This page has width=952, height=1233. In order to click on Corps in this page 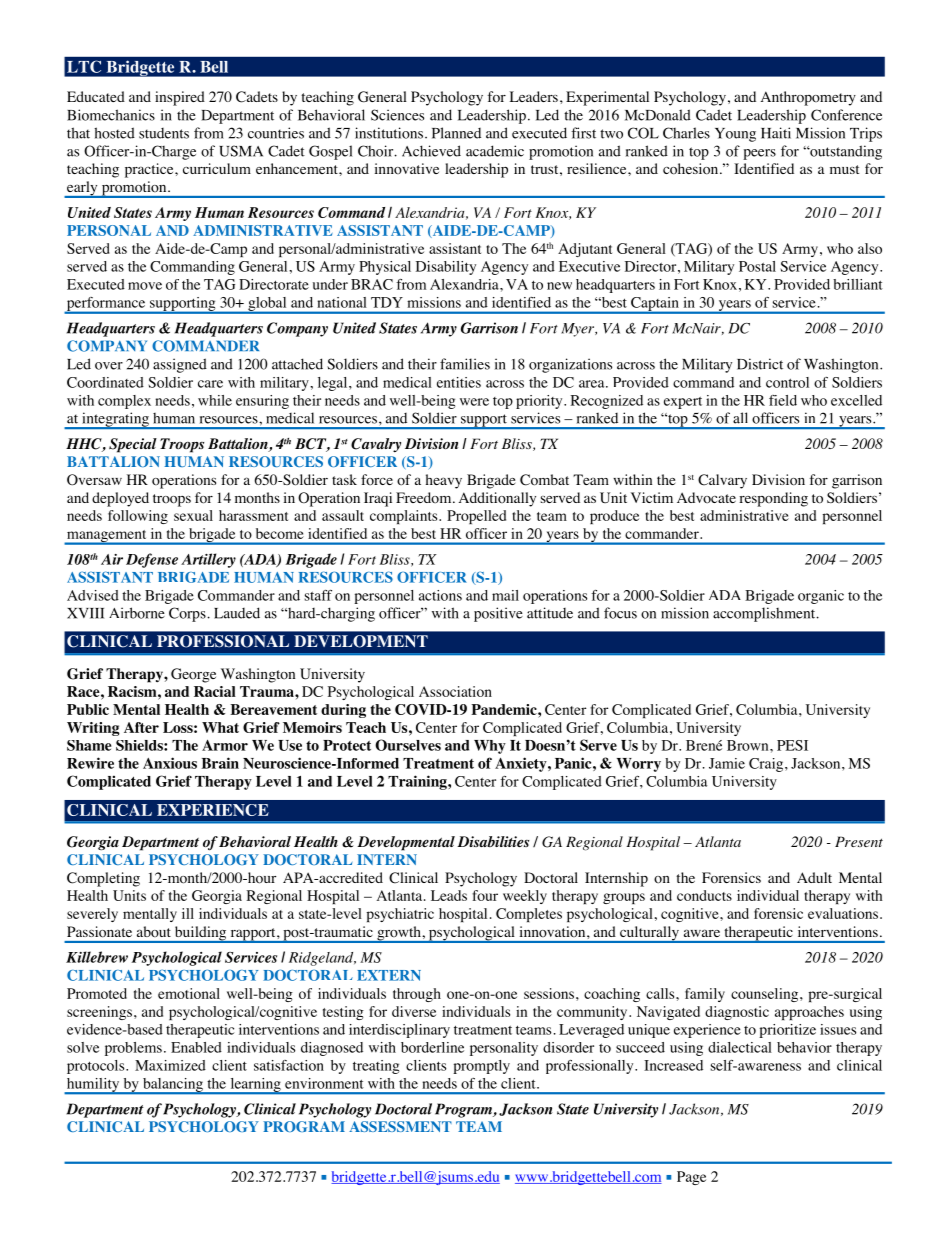, I will do `click(188, 614)`.
